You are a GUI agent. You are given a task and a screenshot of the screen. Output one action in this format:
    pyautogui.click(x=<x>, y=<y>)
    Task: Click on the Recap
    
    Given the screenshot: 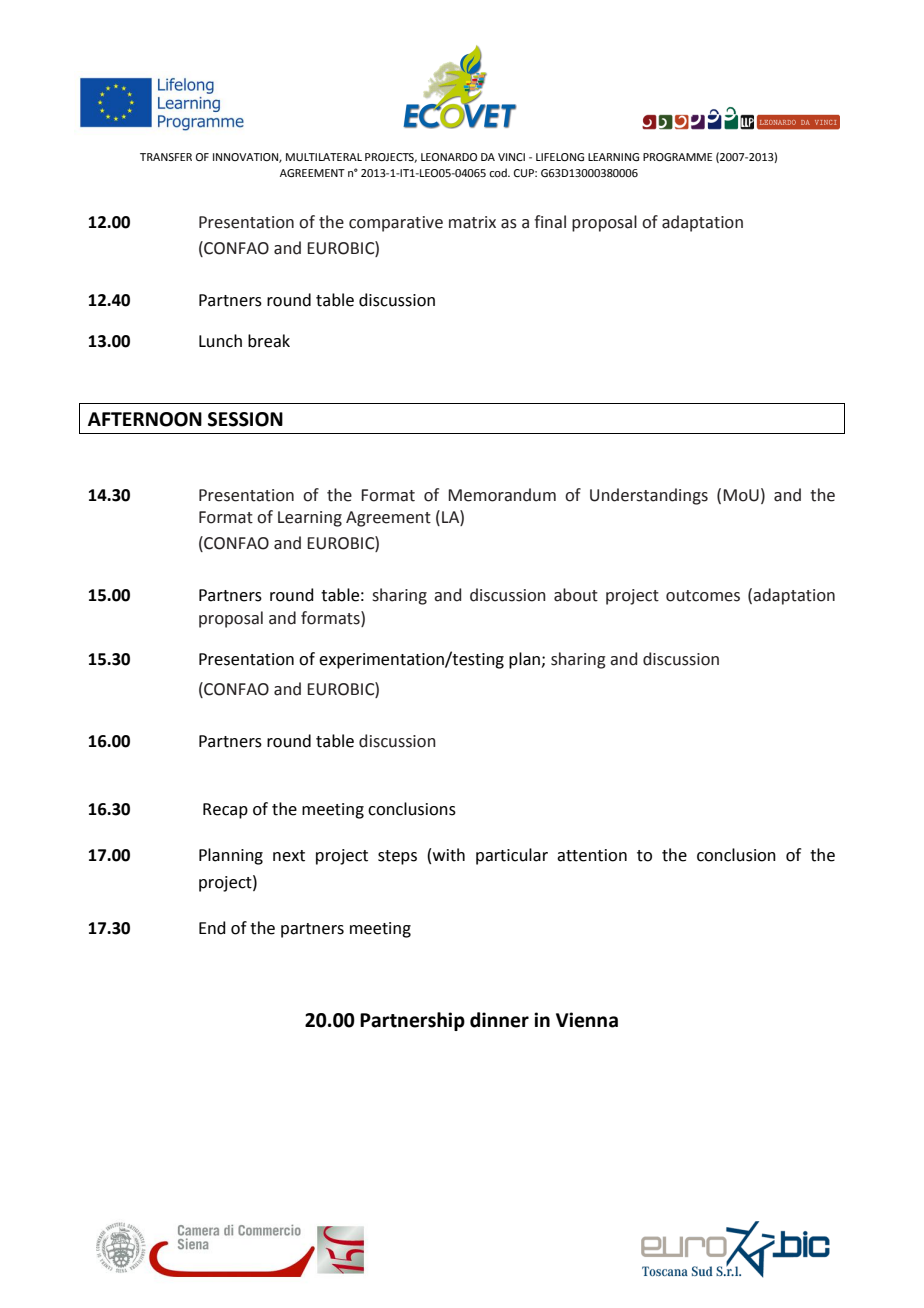 What is the action you would take?
    pyautogui.click(x=225, y=811)
